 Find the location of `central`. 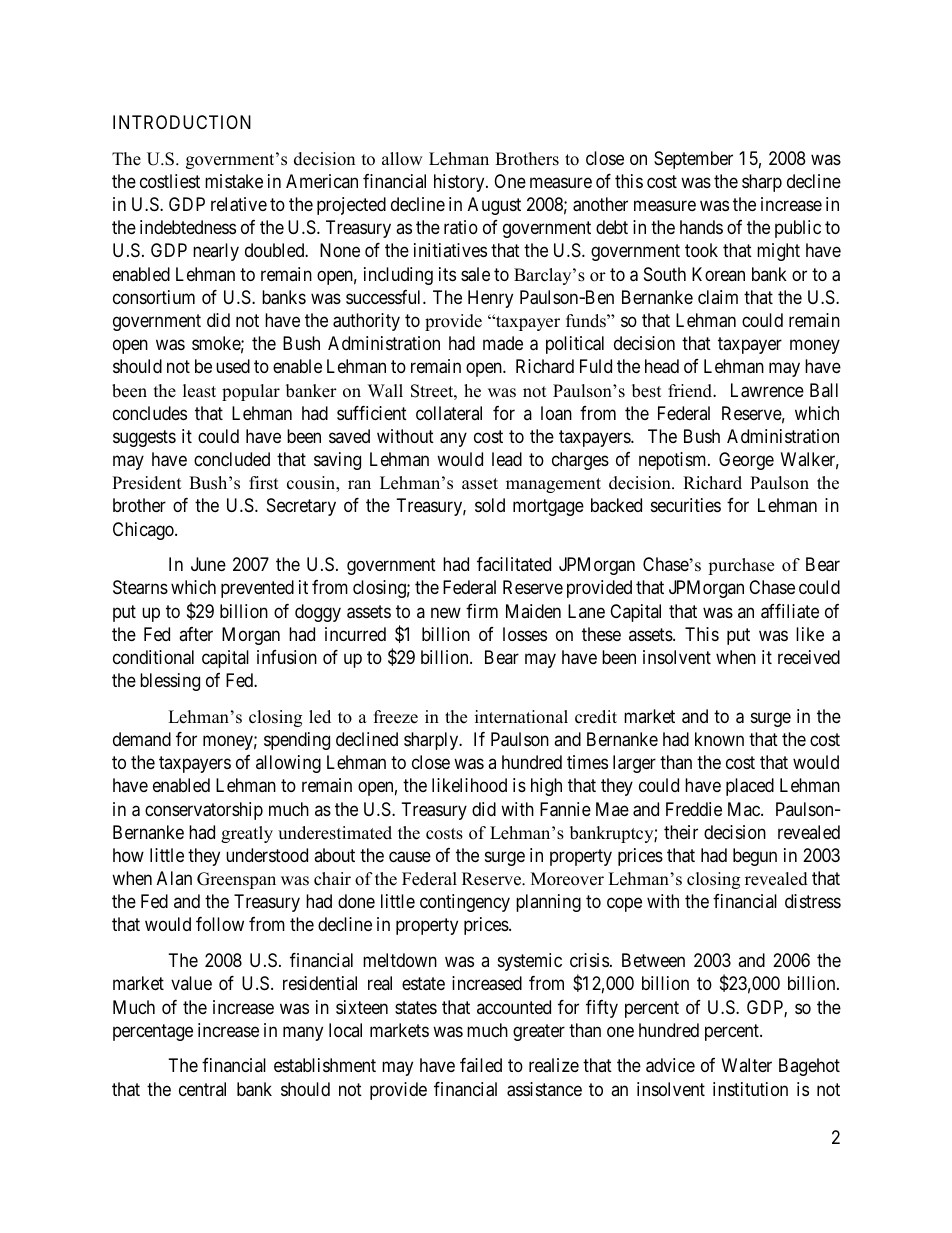

central is located at coordinates (202, 1089).
